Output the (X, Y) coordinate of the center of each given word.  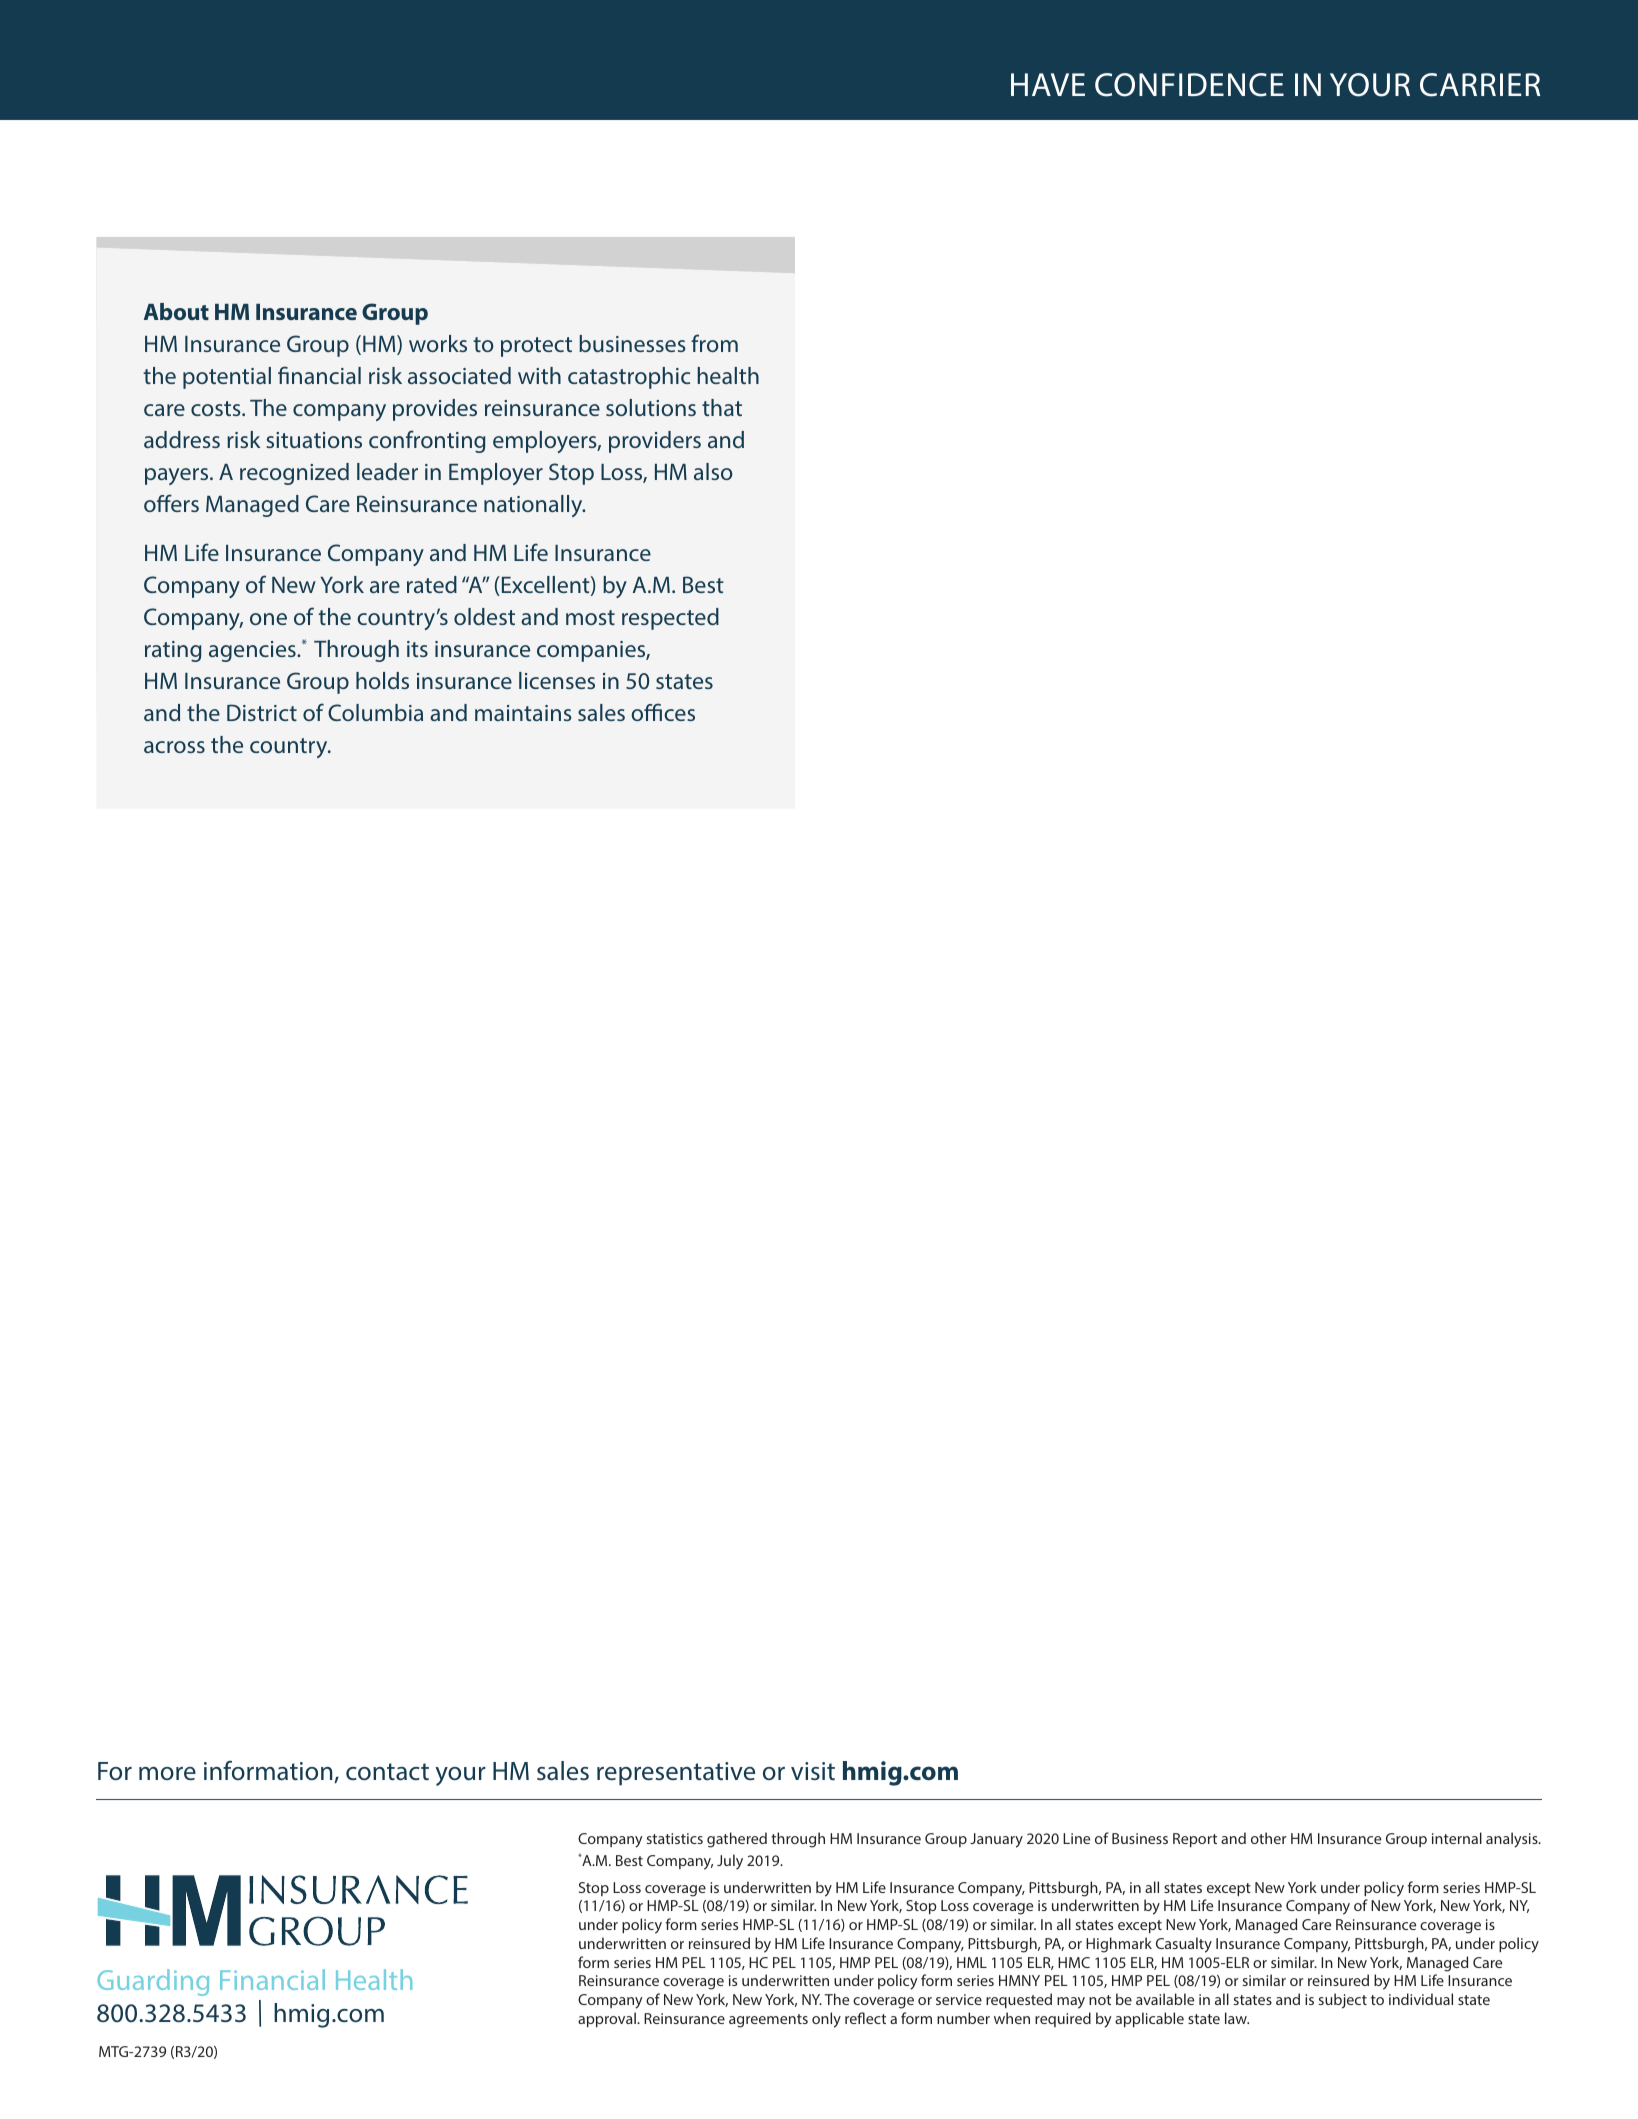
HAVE (1048, 84)
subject (1343, 2001)
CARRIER (1480, 85)
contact (387, 1772)
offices (663, 712)
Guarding (153, 1982)
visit (813, 1771)
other (1269, 1838)
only (826, 2020)
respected (670, 619)
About (176, 311)
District (262, 712)
